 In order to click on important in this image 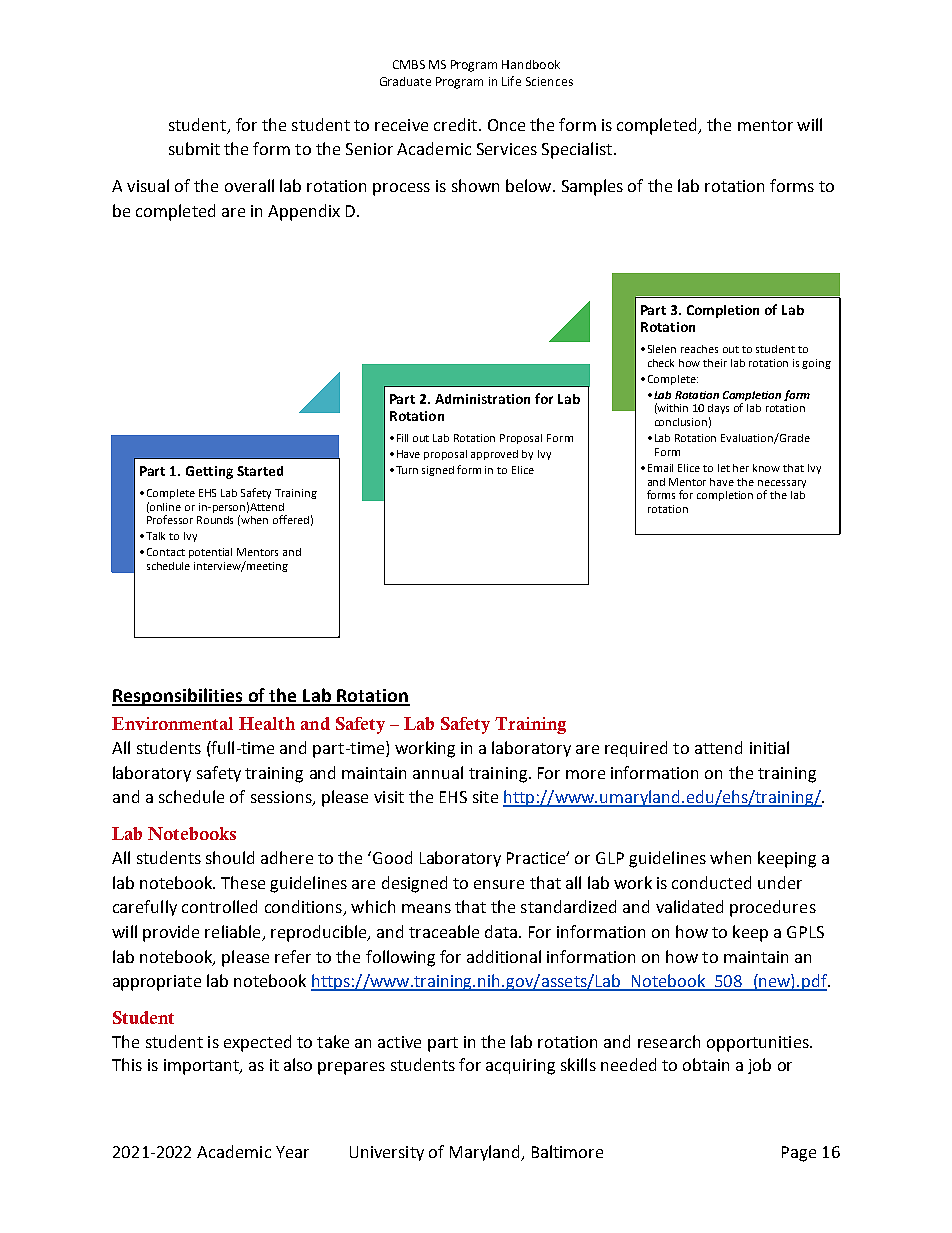, I will do `click(202, 1067)`.
